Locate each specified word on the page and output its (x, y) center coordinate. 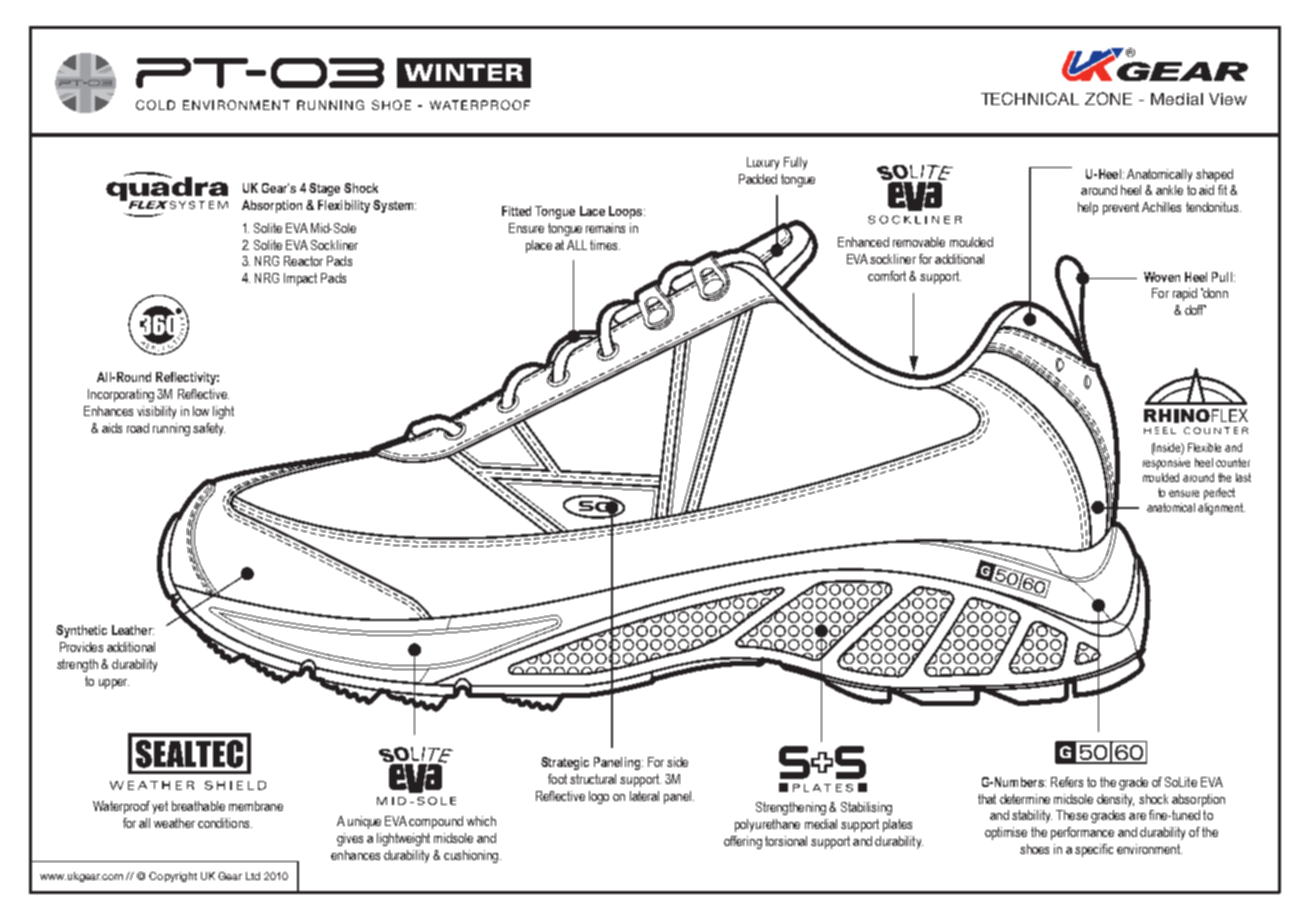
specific (1094, 850)
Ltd (253, 876)
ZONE (1108, 98)
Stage (324, 189)
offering (743, 842)
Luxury (763, 163)
